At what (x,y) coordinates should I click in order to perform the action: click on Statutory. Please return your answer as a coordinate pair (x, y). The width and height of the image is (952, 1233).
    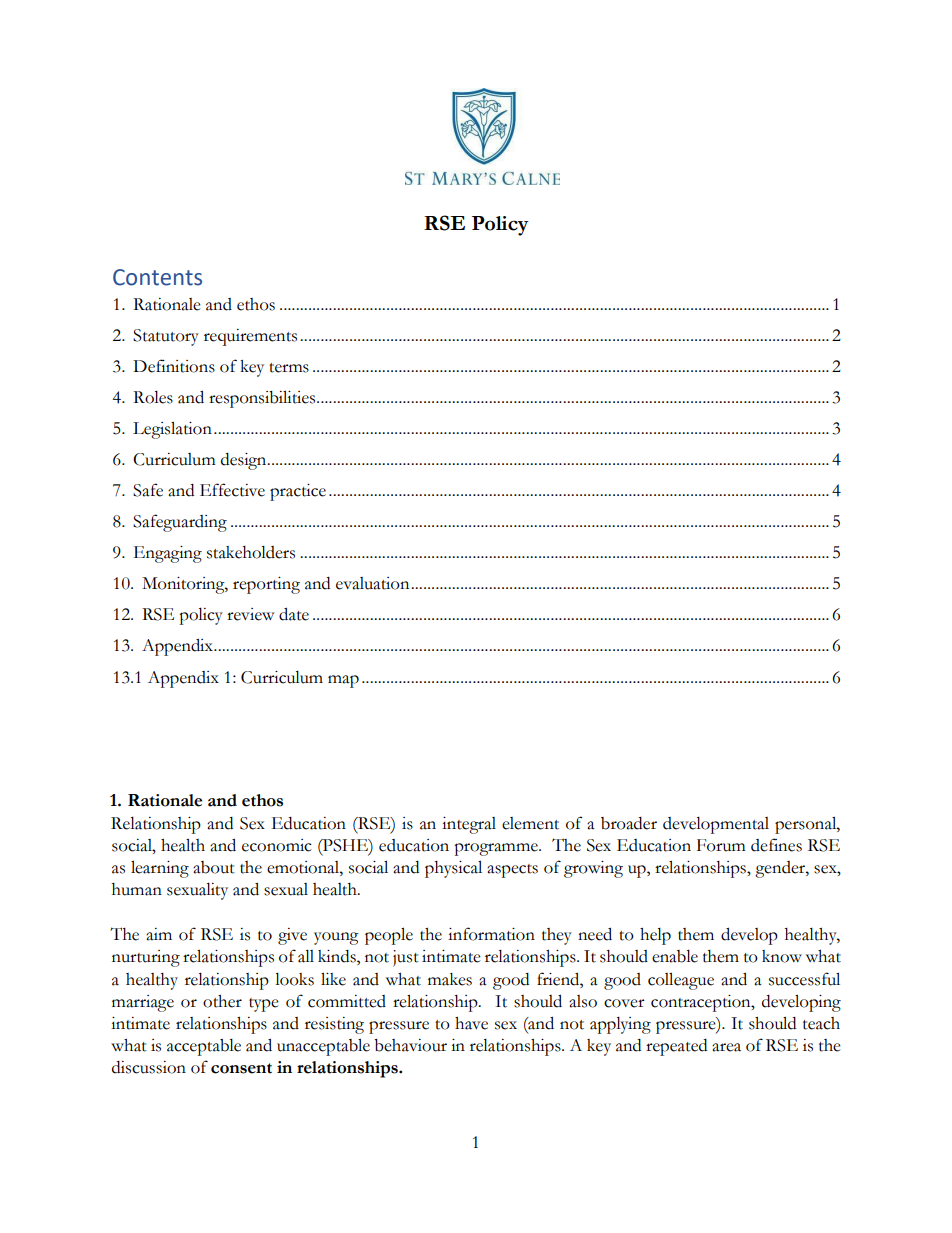
    Looking at the image, I should click on (166, 337).
